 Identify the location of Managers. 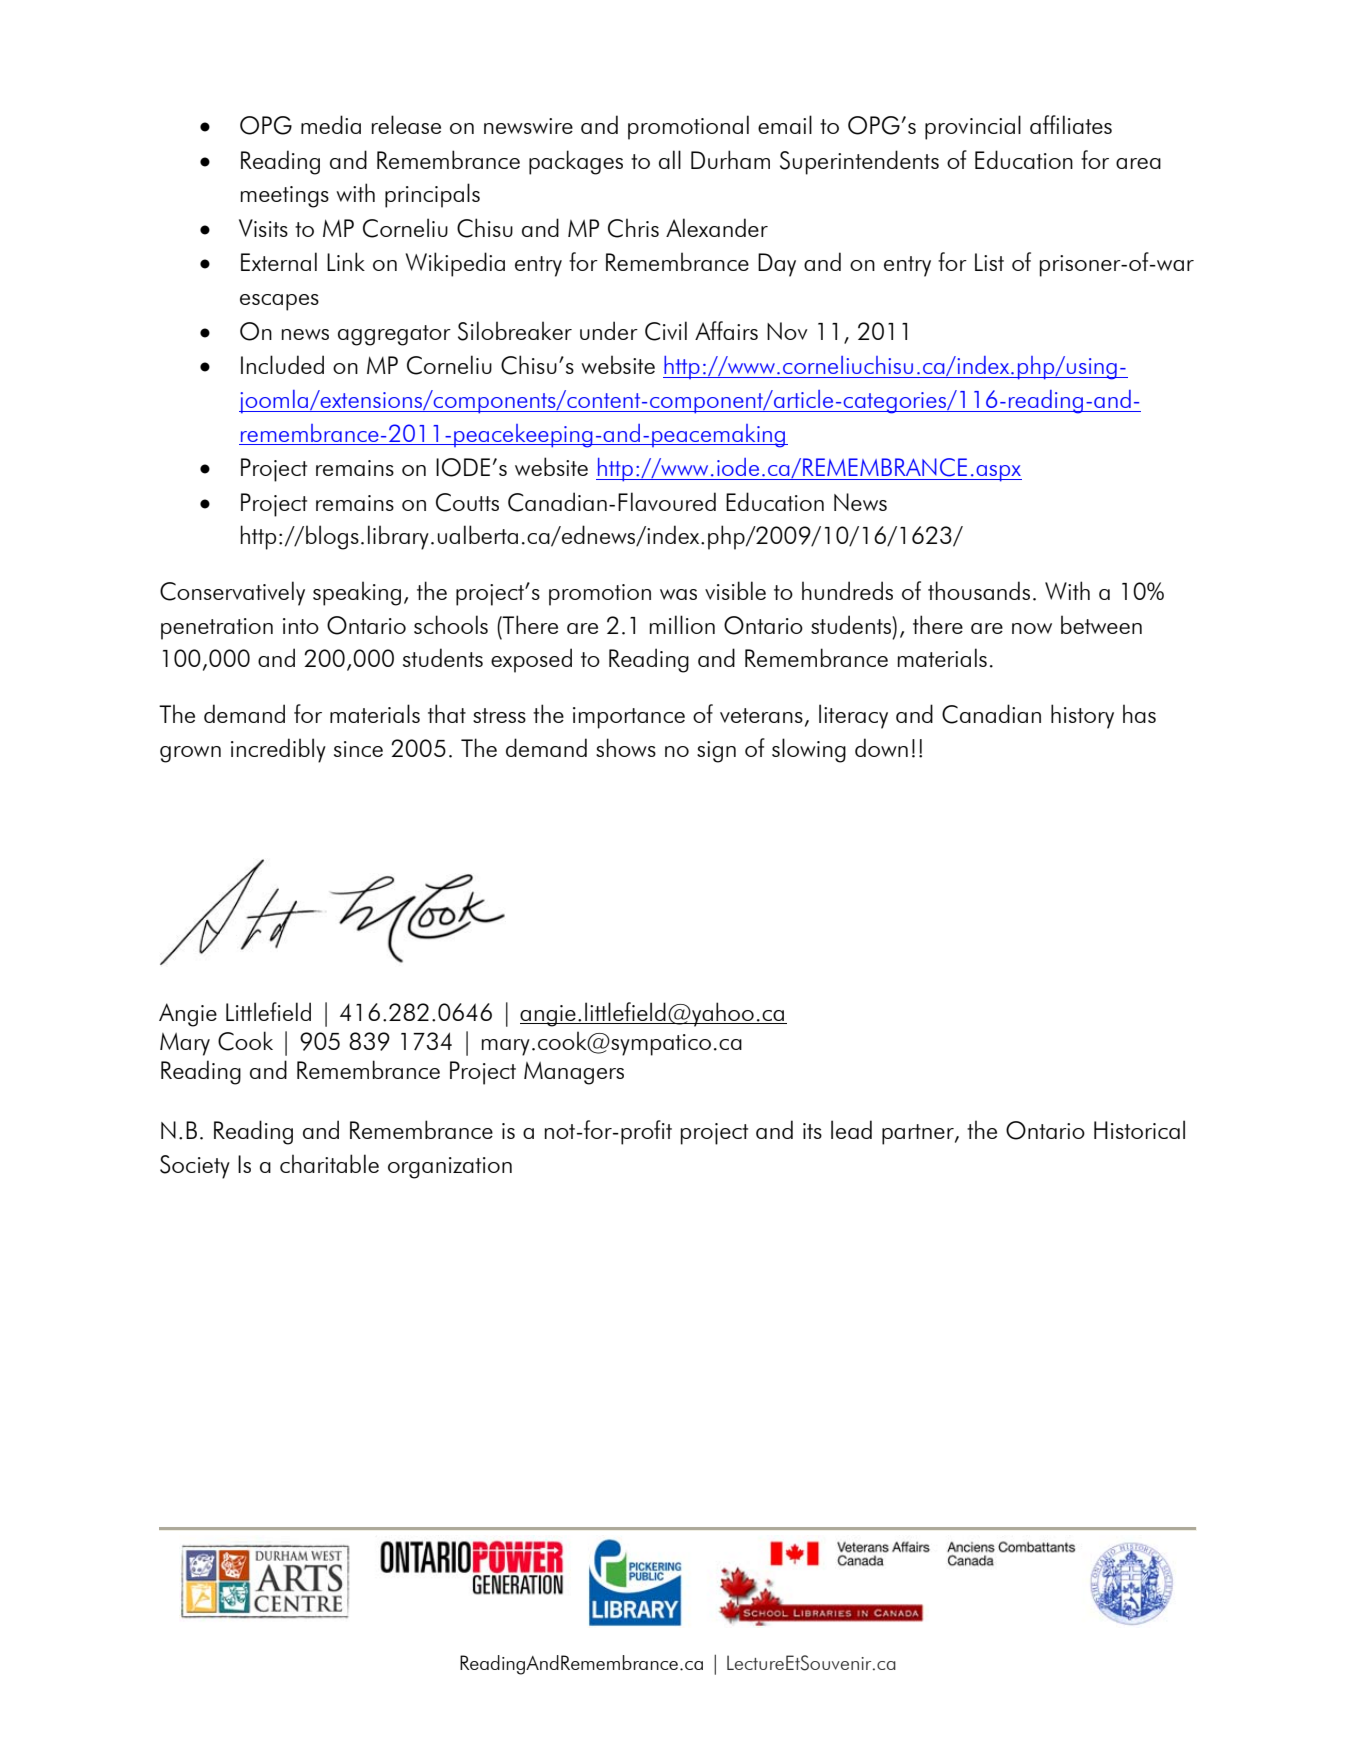
(574, 1073).
